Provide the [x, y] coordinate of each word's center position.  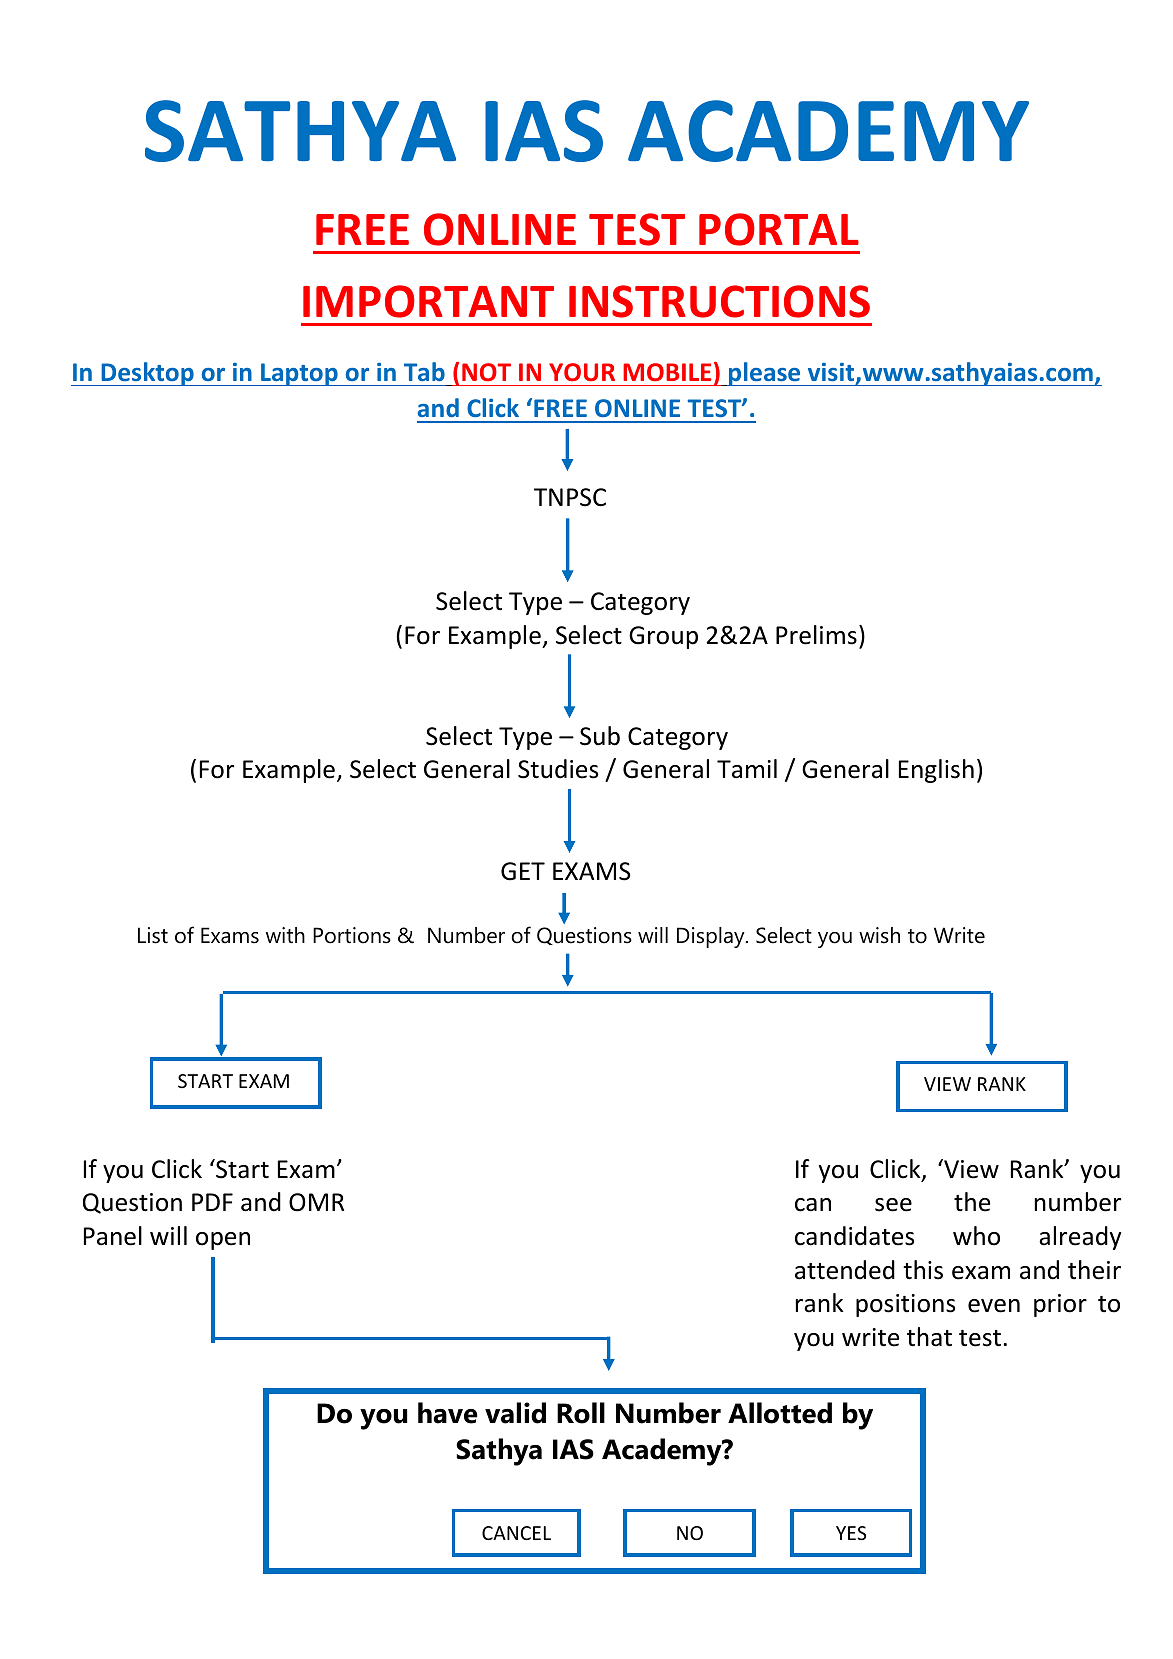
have [448, 1413]
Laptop [299, 374]
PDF [212, 1202]
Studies [558, 769]
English [936, 771]
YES [851, 1533]
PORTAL [779, 229]
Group [663, 637]
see [893, 1205]
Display [712, 937]
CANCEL [516, 1533]
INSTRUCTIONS [719, 301]
